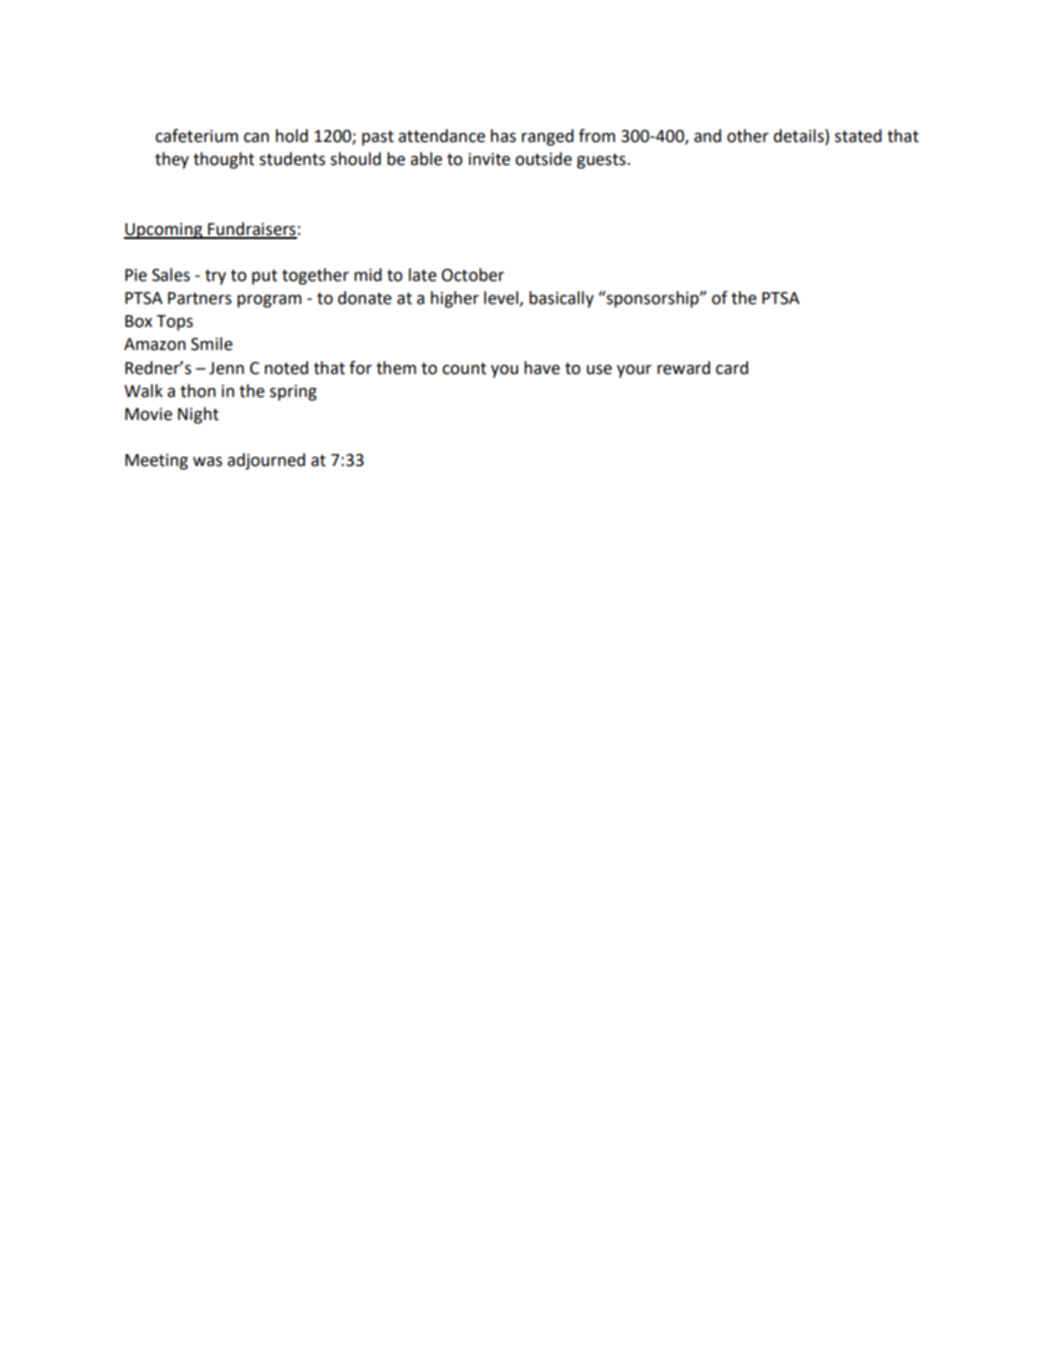 The width and height of the screenshot is (1055, 1366). What do you see at coordinates (256, 138) in the screenshot?
I see `can` at bounding box center [256, 138].
